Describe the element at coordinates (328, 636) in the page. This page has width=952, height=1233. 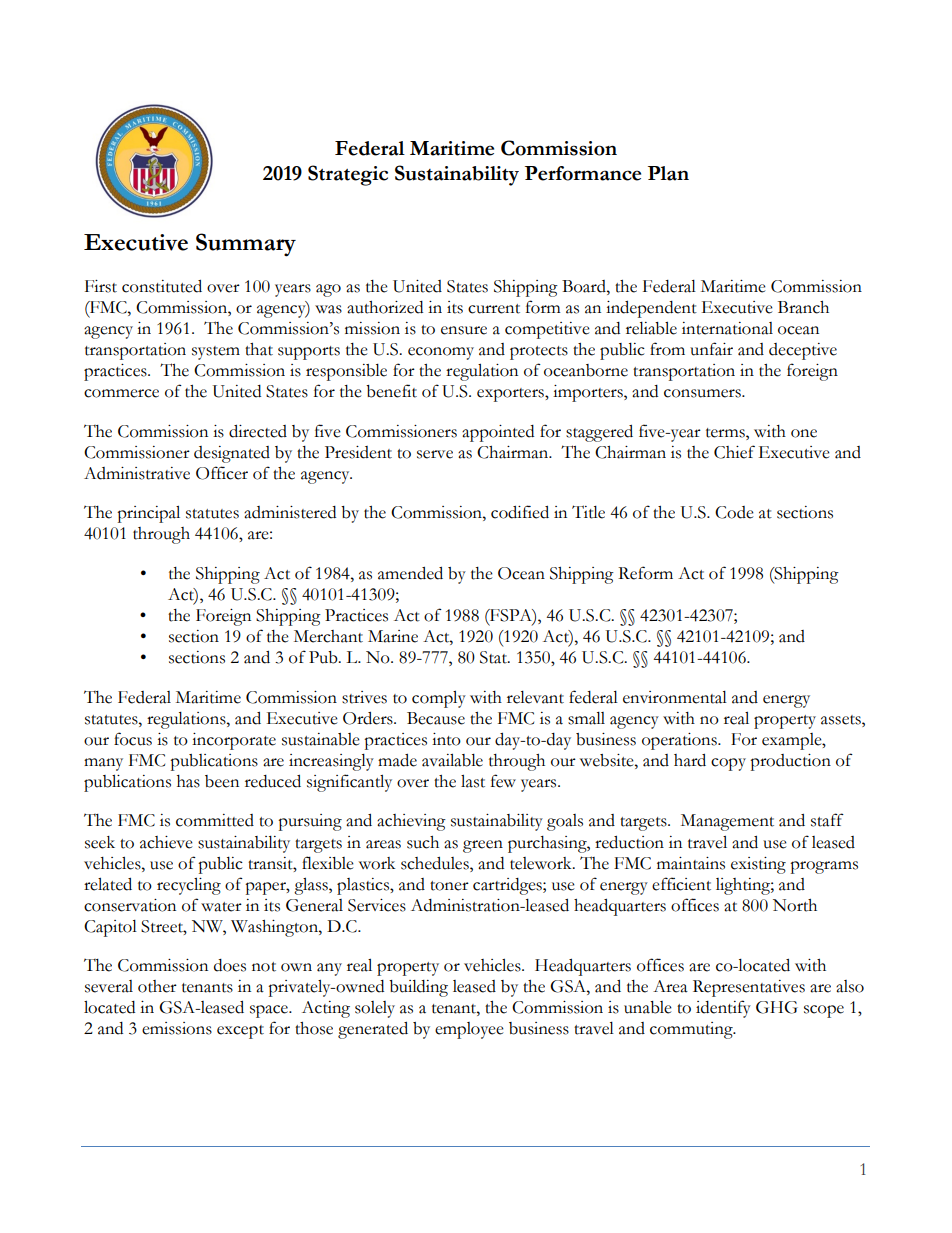
I see `Merchant` at that location.
